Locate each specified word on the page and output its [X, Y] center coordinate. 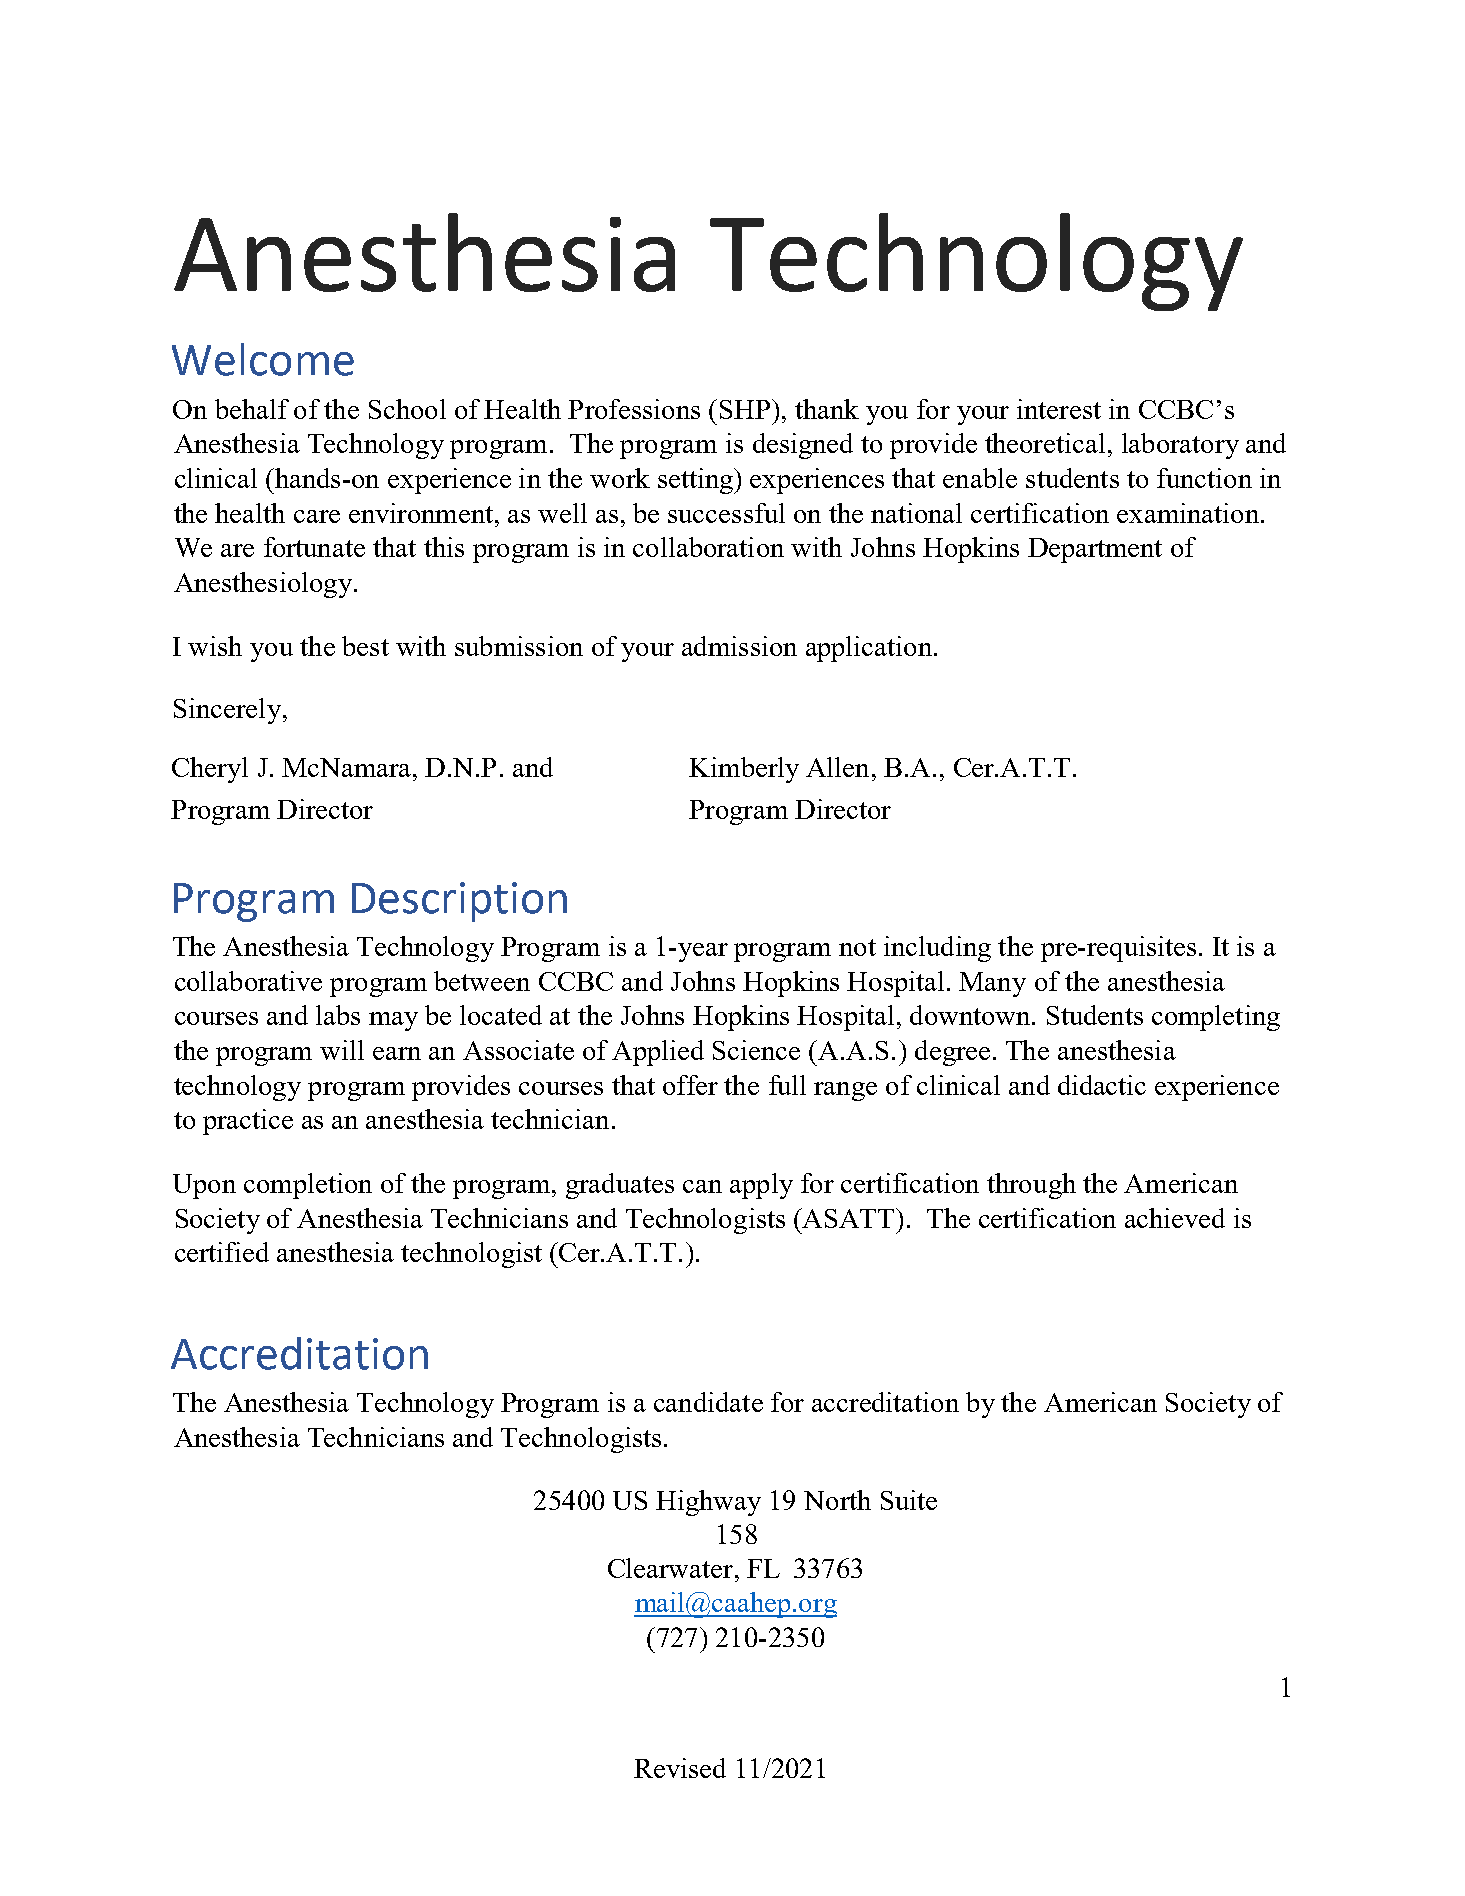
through [1031, 1186]
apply [761, 1186]
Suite [909, 1500]
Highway [708, 1503]
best [365, 646]
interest [1059, 409]
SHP [745, 409]
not [857, 947]
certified [222, 1252]
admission [739, 646]
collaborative [248, 981]
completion [308, 1186]
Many [992, 984]
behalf [252, 409]
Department [1095, 550]
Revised [680, 1768]
